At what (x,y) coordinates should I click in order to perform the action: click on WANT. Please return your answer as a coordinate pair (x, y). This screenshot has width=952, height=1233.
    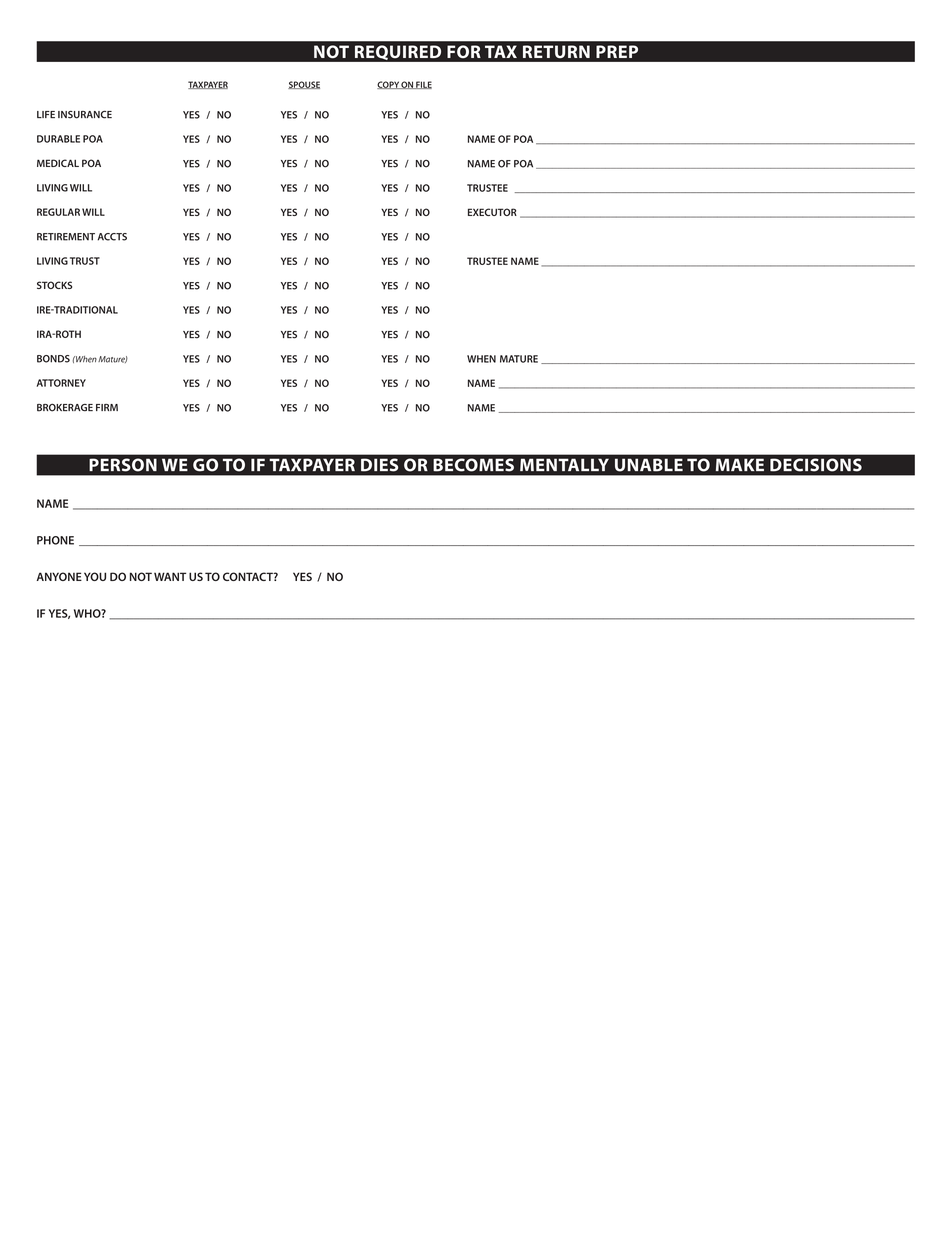
    Looking at the image, I should click on (170, 576).
